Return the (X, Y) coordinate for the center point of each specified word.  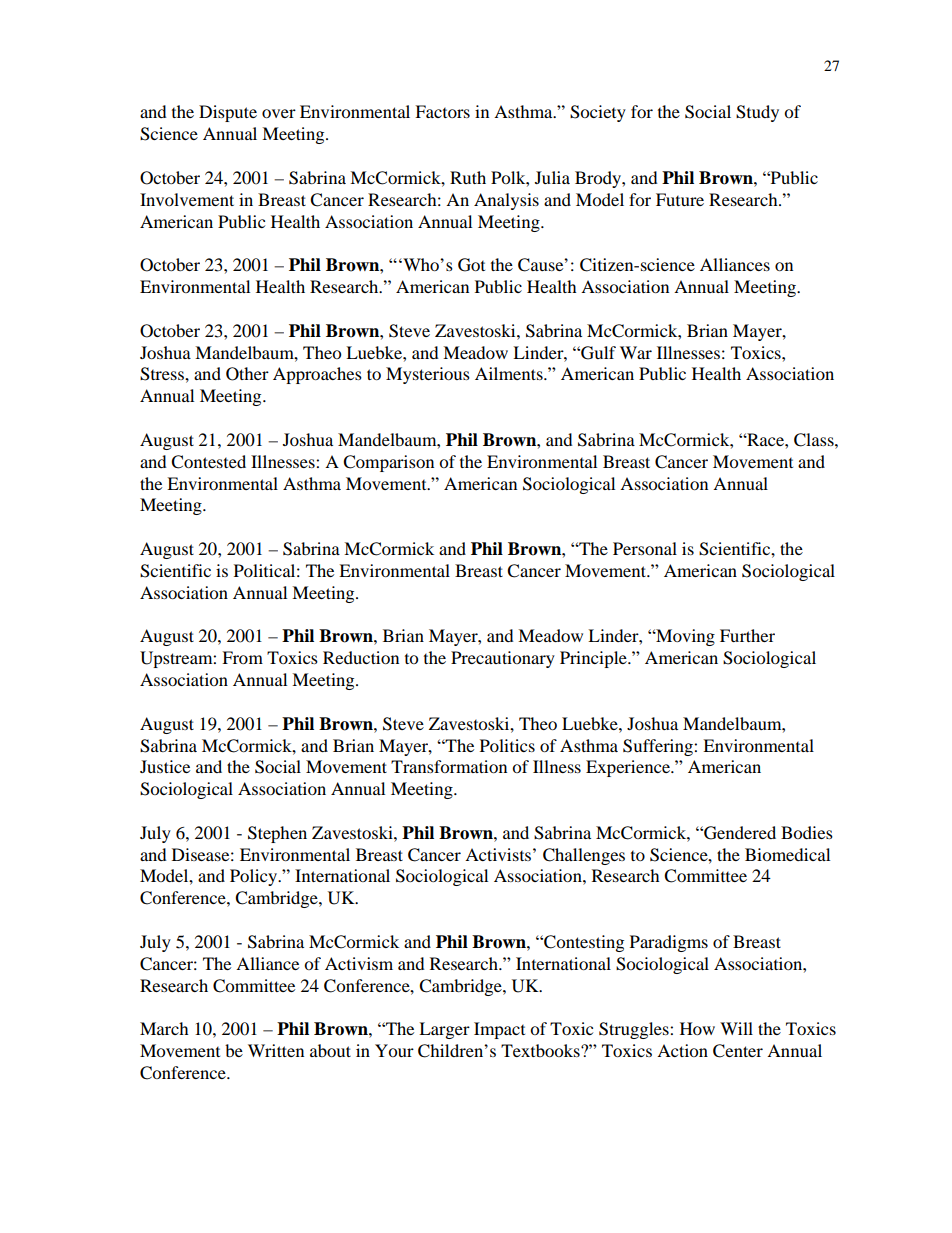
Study (757, 113)
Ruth (468, 177)
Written (276, 1050)
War (636, 352)
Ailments (510, 373)
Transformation (449, 766)
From (242, 657)
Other (247, 374)
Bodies (807, 832)
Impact (499, 1030)
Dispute (228, 113)
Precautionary (503, 659)
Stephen (277, 834)
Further (747, 635)
